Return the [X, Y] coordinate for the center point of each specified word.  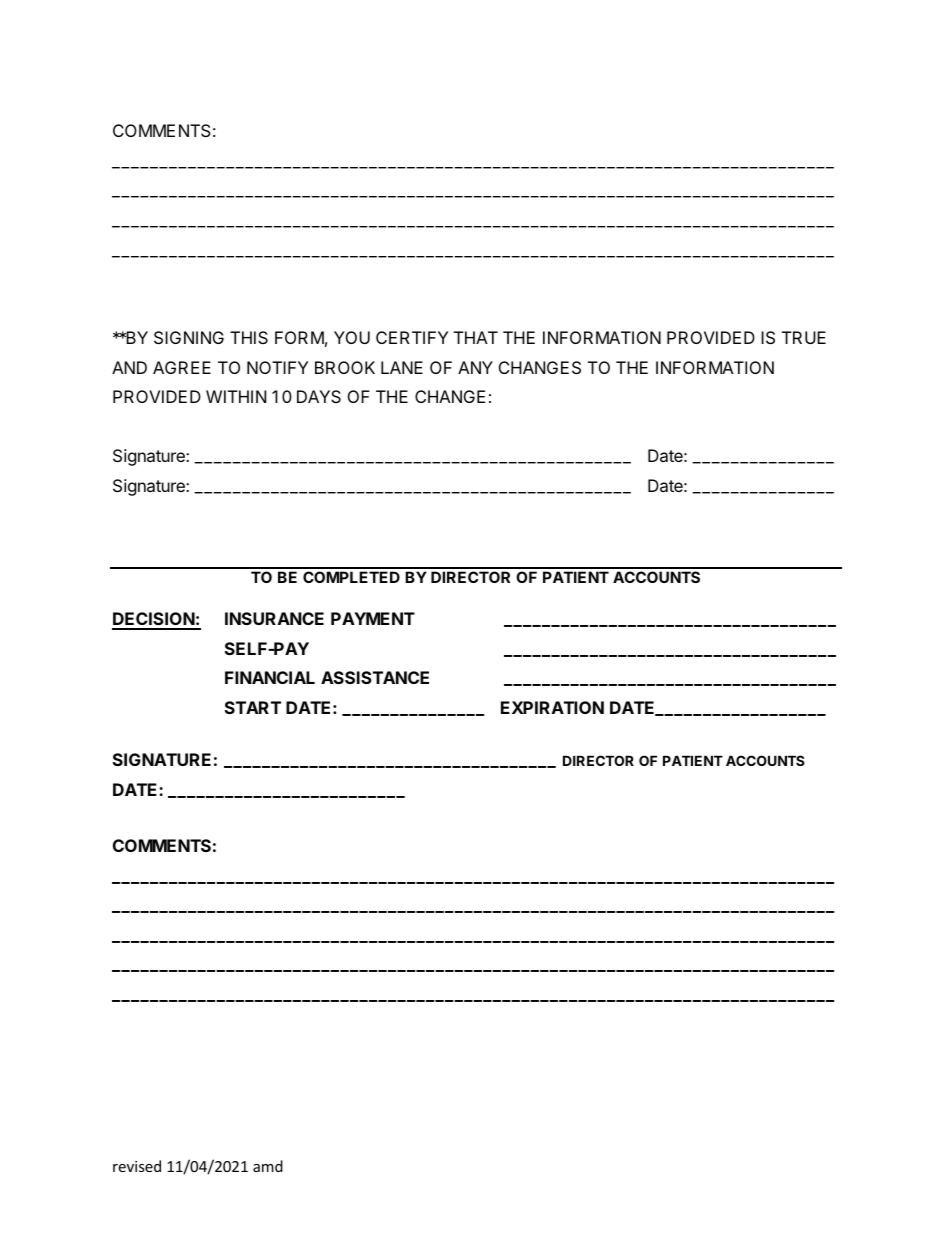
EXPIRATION [552, 707]
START [253, 707]
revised [137, 1166]
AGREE [182, 367]
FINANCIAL [270, 677]
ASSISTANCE [375, 677]
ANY [475, 367]
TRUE [804, 337]
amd [268, 1166]
